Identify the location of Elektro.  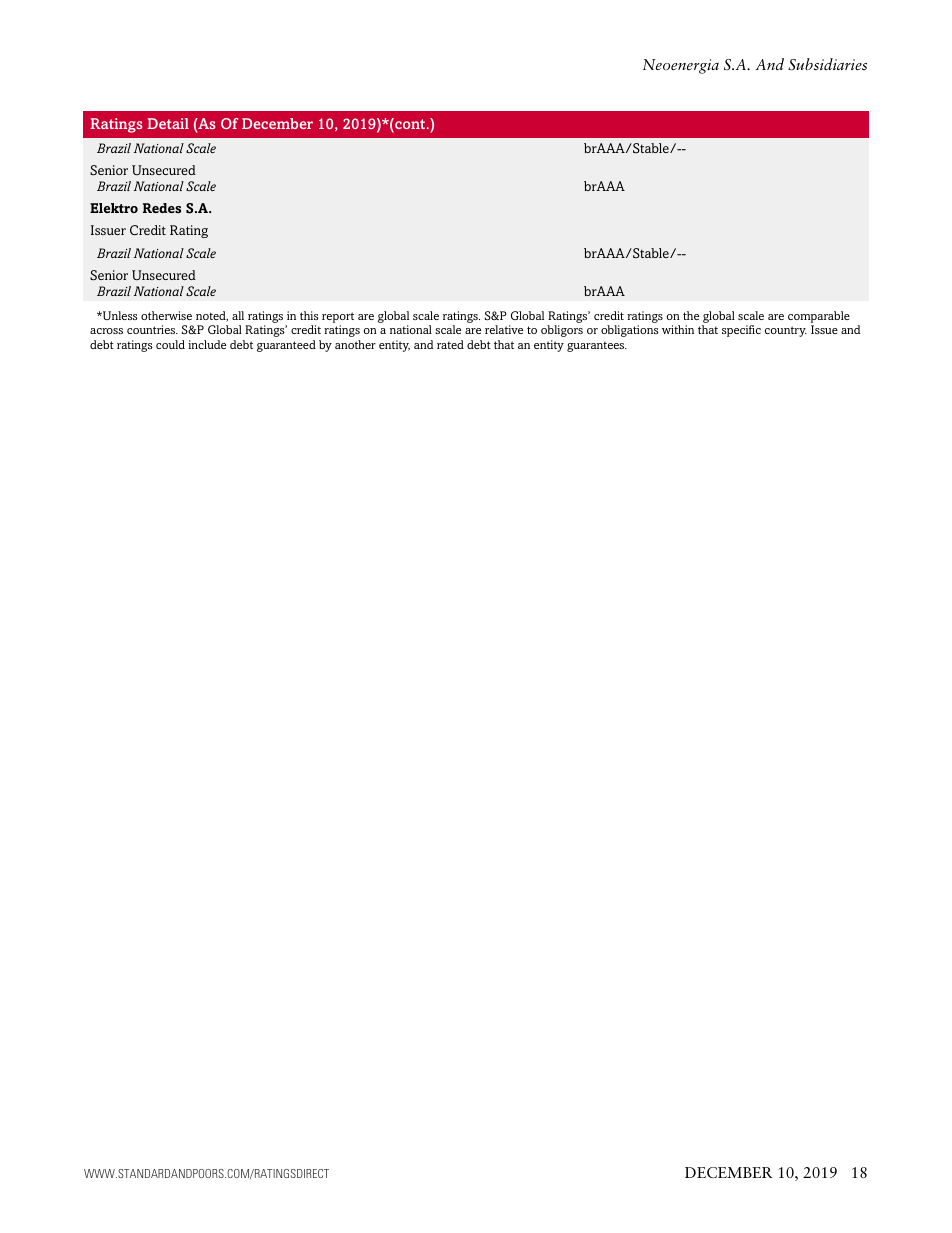
(114, 208).
